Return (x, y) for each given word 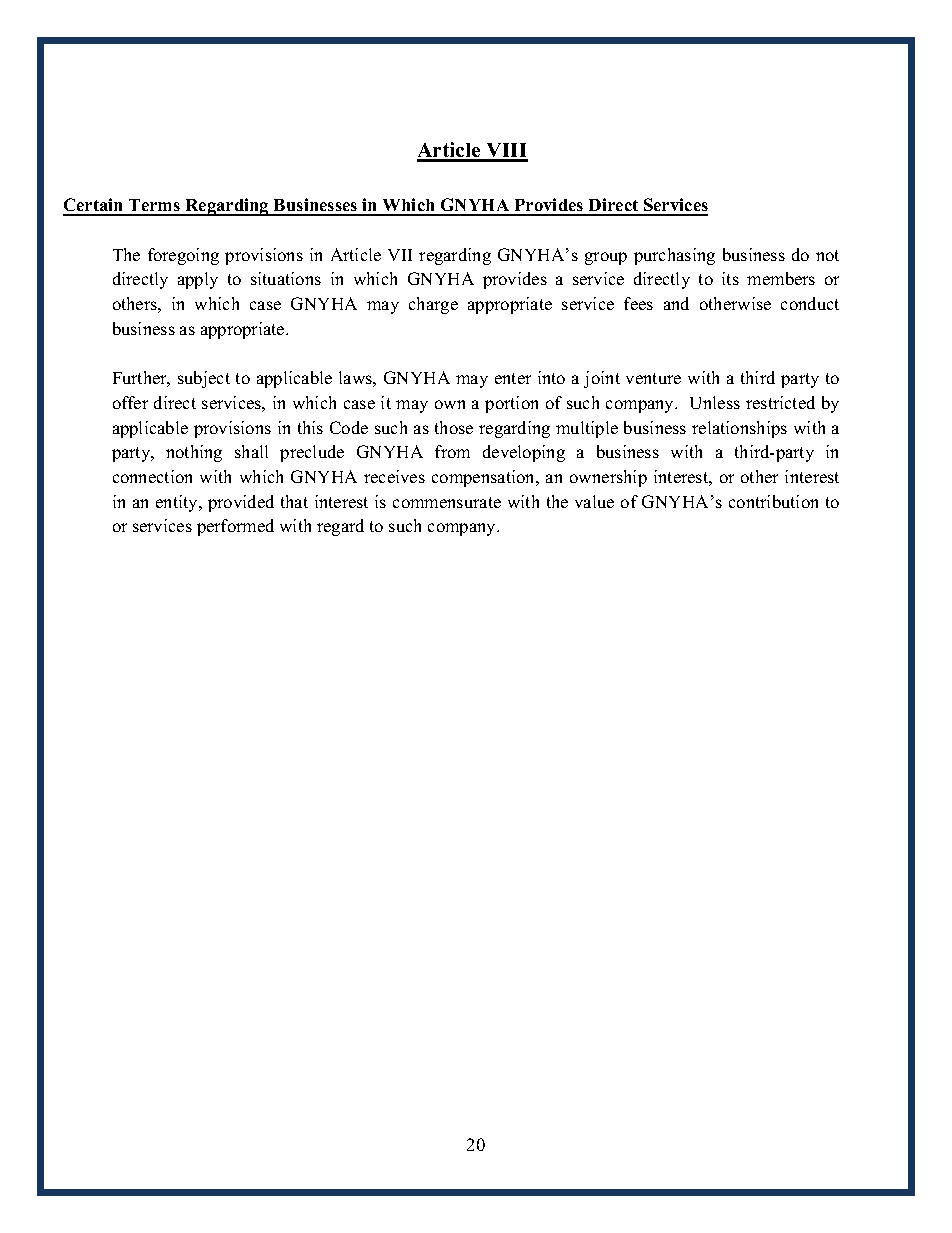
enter (513, 378)
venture (653, 378)
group (606, 258)
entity (178, 503)
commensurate (447, 502)
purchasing (674, 256)
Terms (154, 207)
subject (204, 379)
